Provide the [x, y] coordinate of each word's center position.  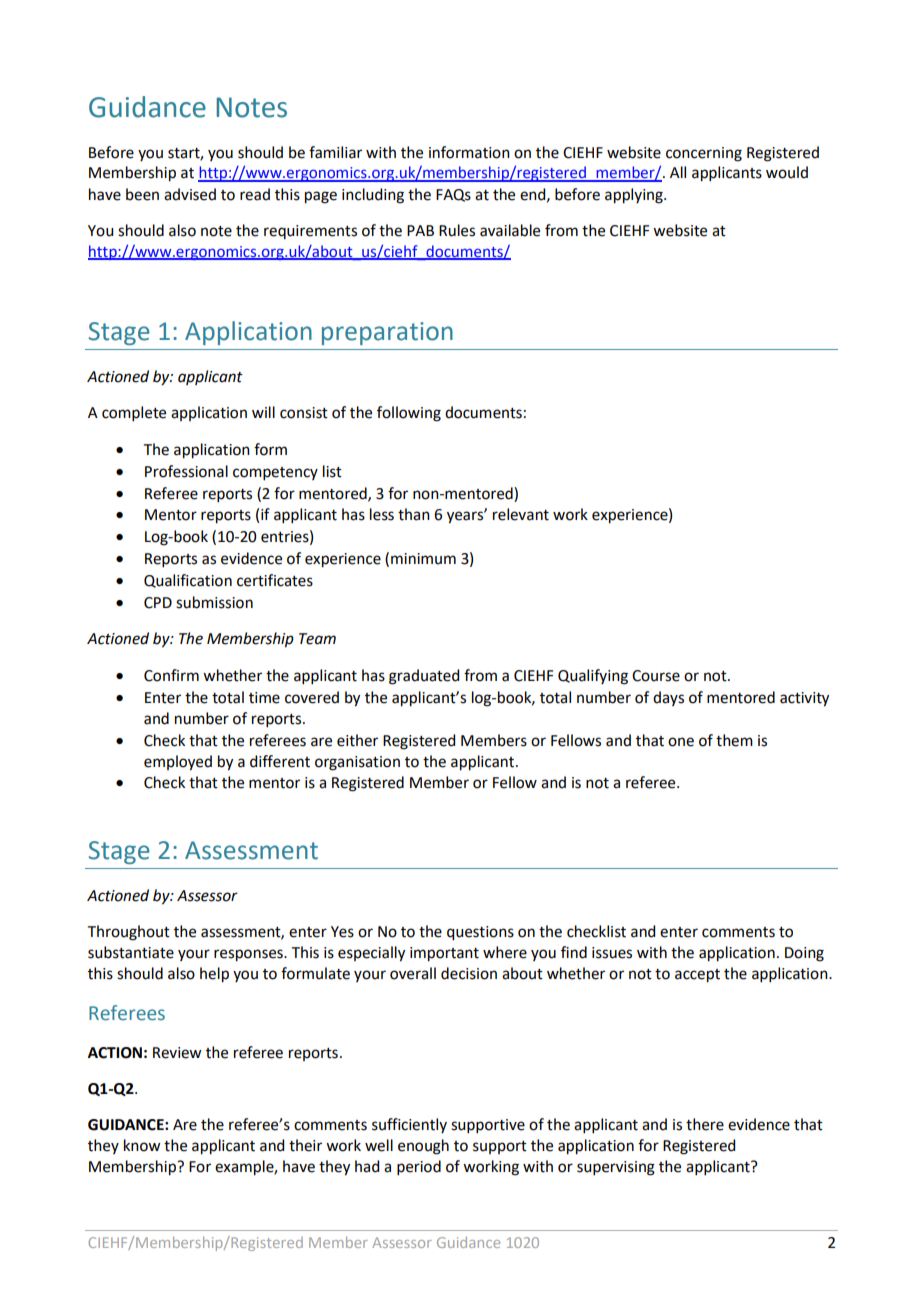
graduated [424, 677]
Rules [457, 230]
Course [656, 676]
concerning [704, 154]
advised [190, 194]
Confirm [171, 675]
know [142, 1145]
